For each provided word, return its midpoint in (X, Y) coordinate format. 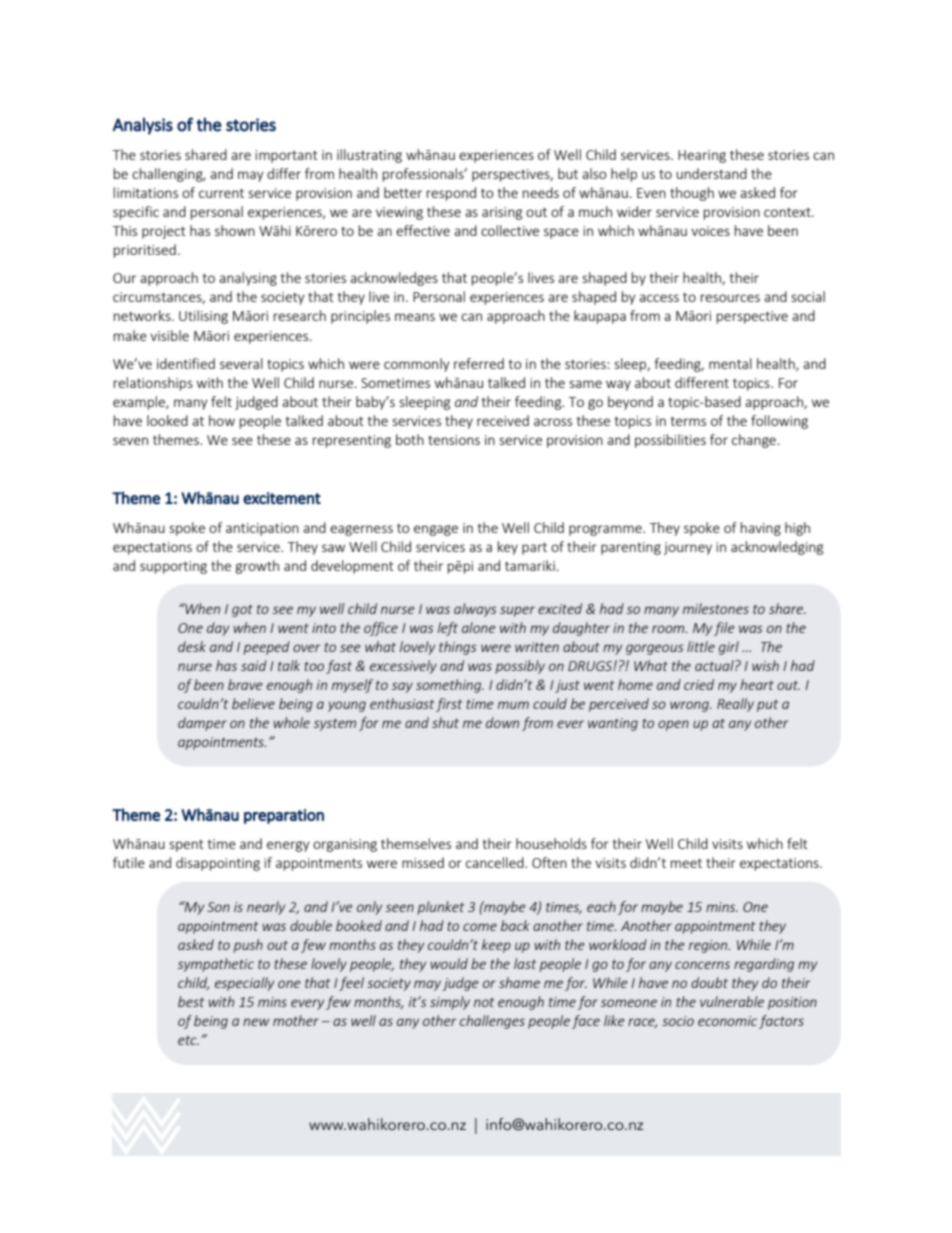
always (475, 610)
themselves (416, 843)
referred (479, 363)
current (221, 193)
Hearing (702, 156)
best (191, 1001)
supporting (173, 567)
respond (451, 194)
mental (730, 363)
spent (186, 845)
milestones (716, 608)
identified (186, 363)
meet (686, 863)
